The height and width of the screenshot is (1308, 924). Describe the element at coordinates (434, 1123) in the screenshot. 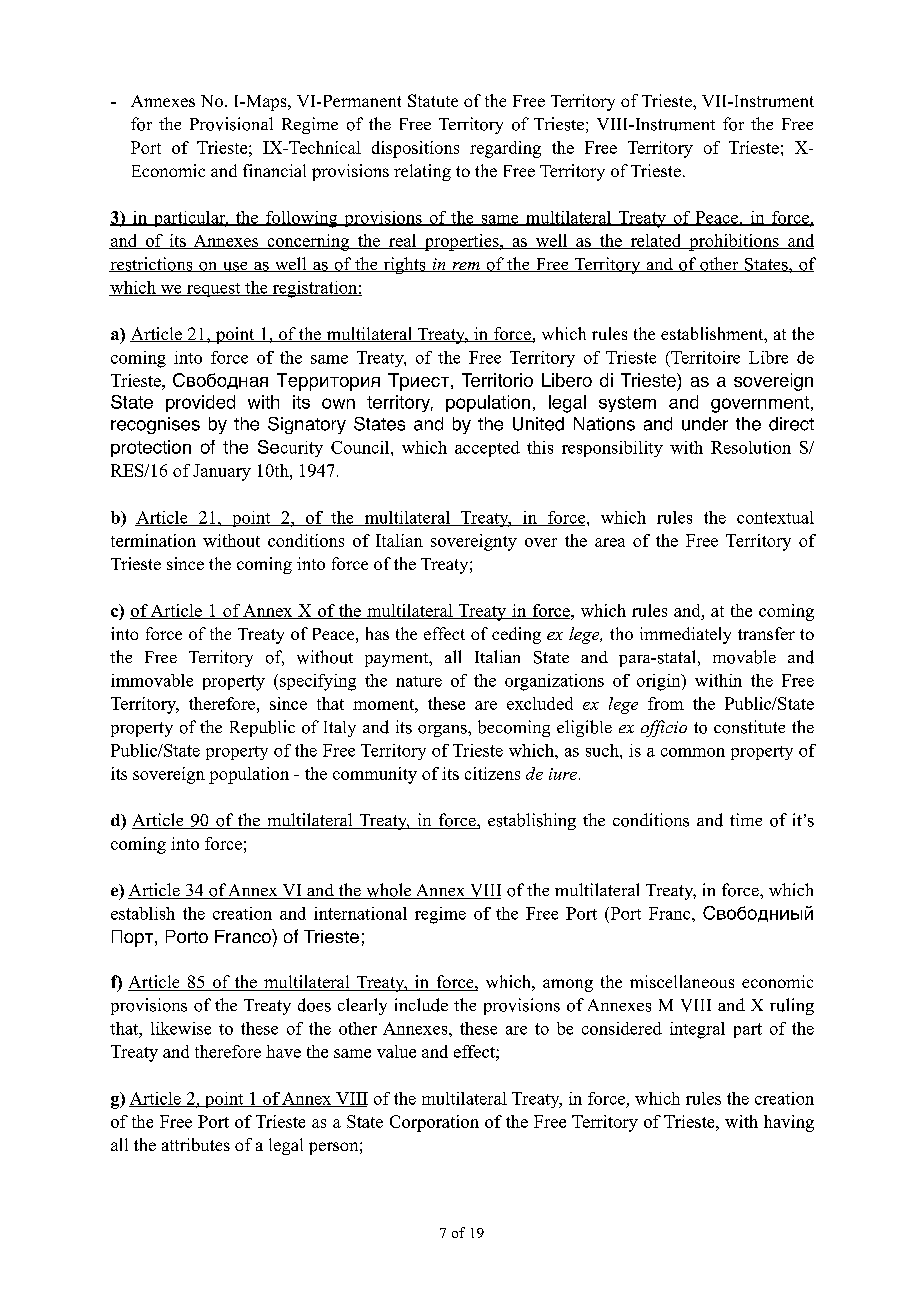

I see `Corporation` at that location.
